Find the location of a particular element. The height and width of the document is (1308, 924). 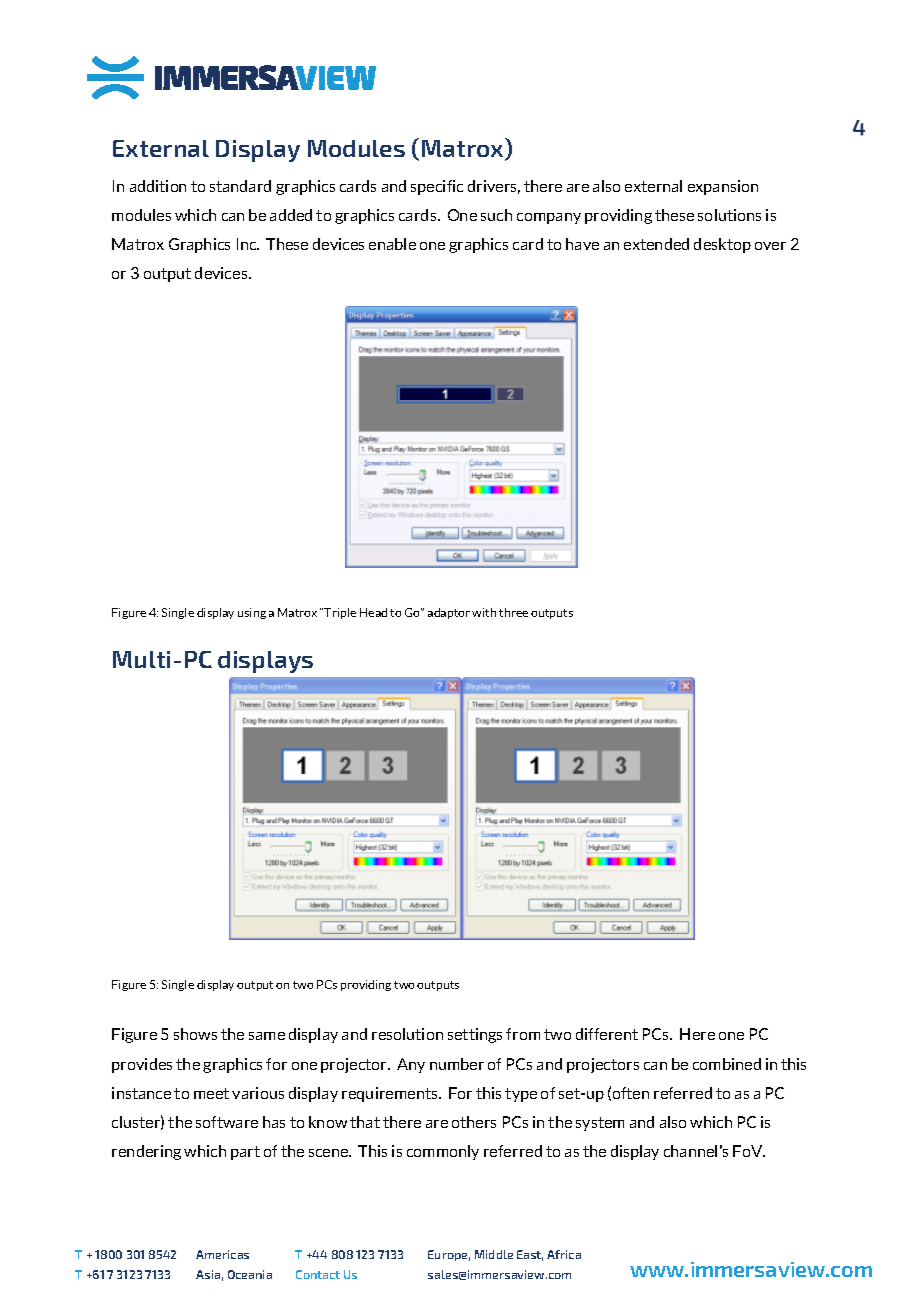

adaptor is located at coordinates (449, 613).
